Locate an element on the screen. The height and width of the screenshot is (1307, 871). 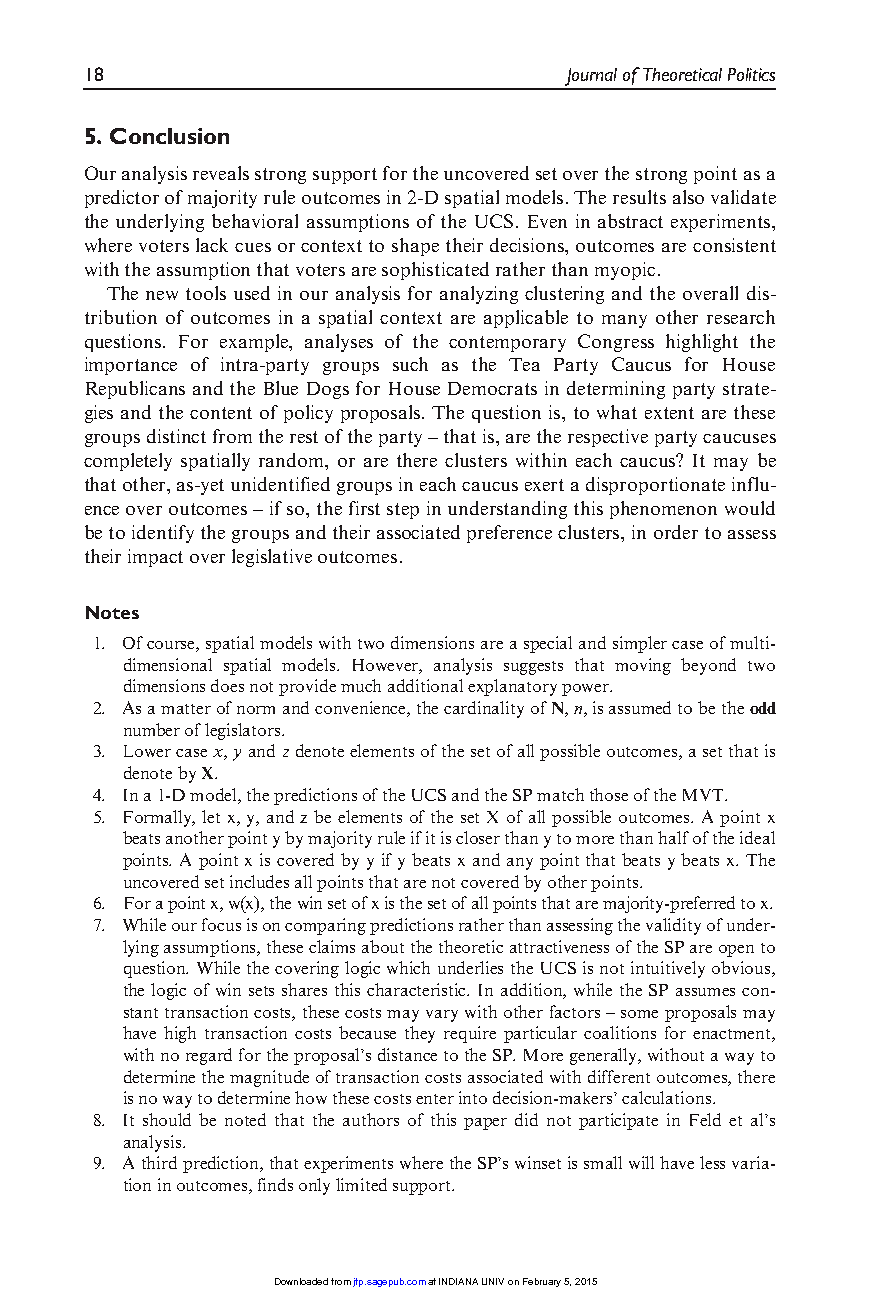
step is located at coordinates (403, 511).
